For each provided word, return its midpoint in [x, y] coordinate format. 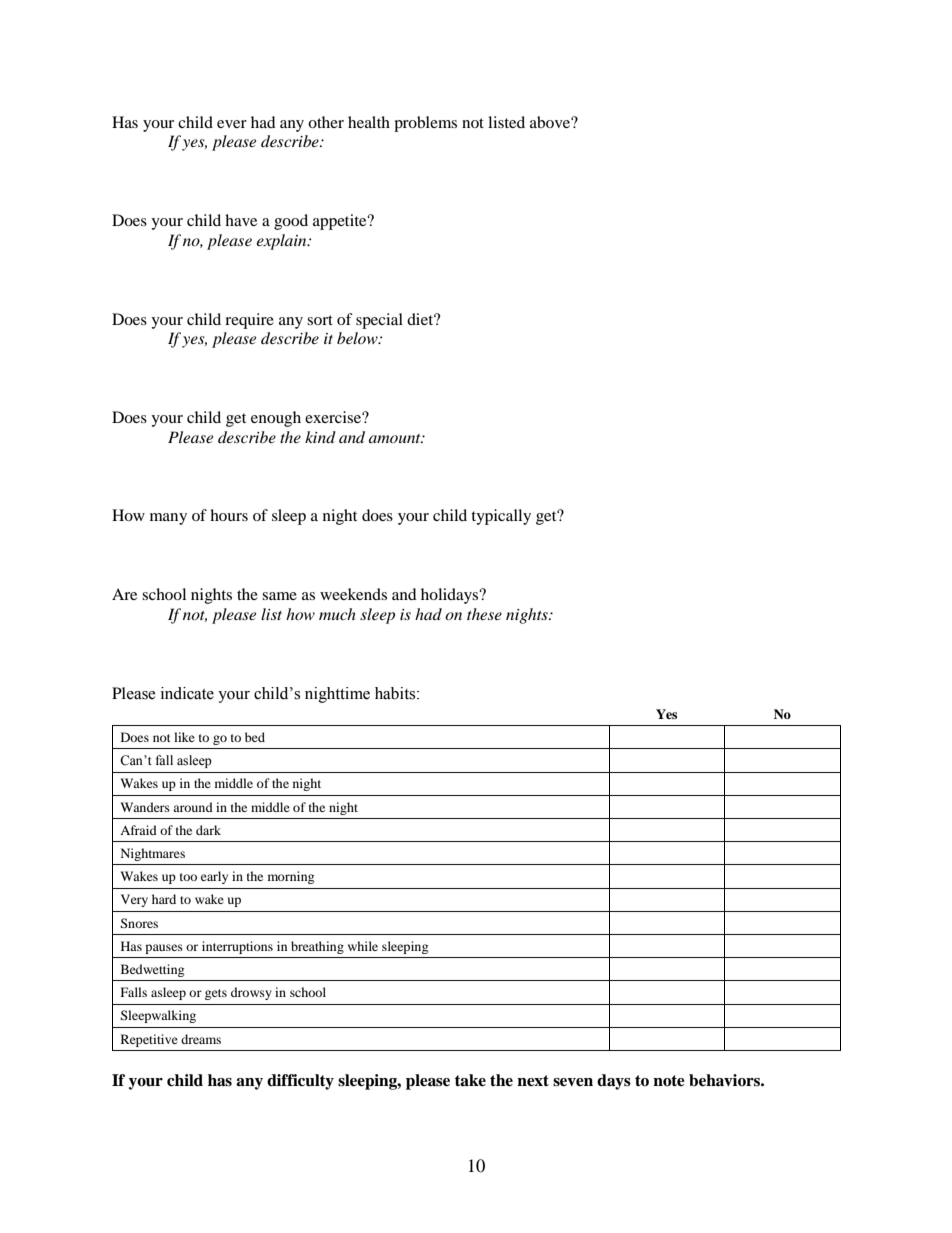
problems [425, 124]
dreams [201, 1039]
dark [208, 830]
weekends [353, 594]
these [484, 614]
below [358, 338]
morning [291, 877]
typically [501, 517]
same [279, 596]
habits [396, 693]
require [249, 321]
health [369, 122]
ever [232, 124]
